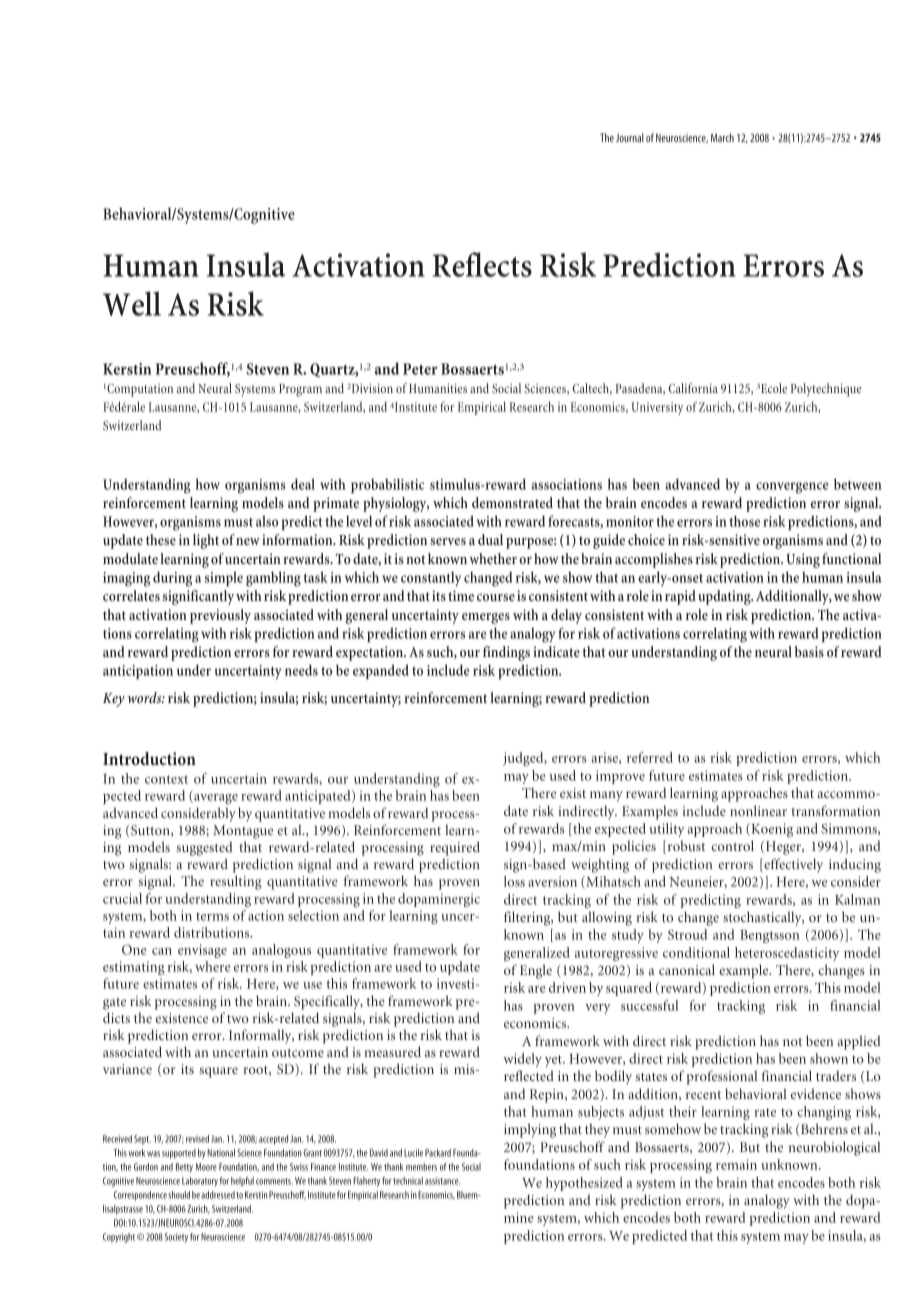 This screenshot has width=924, height=1308. Describe the element at coordinates (132, 303) in the screenshot. I see `Well` at that location.
